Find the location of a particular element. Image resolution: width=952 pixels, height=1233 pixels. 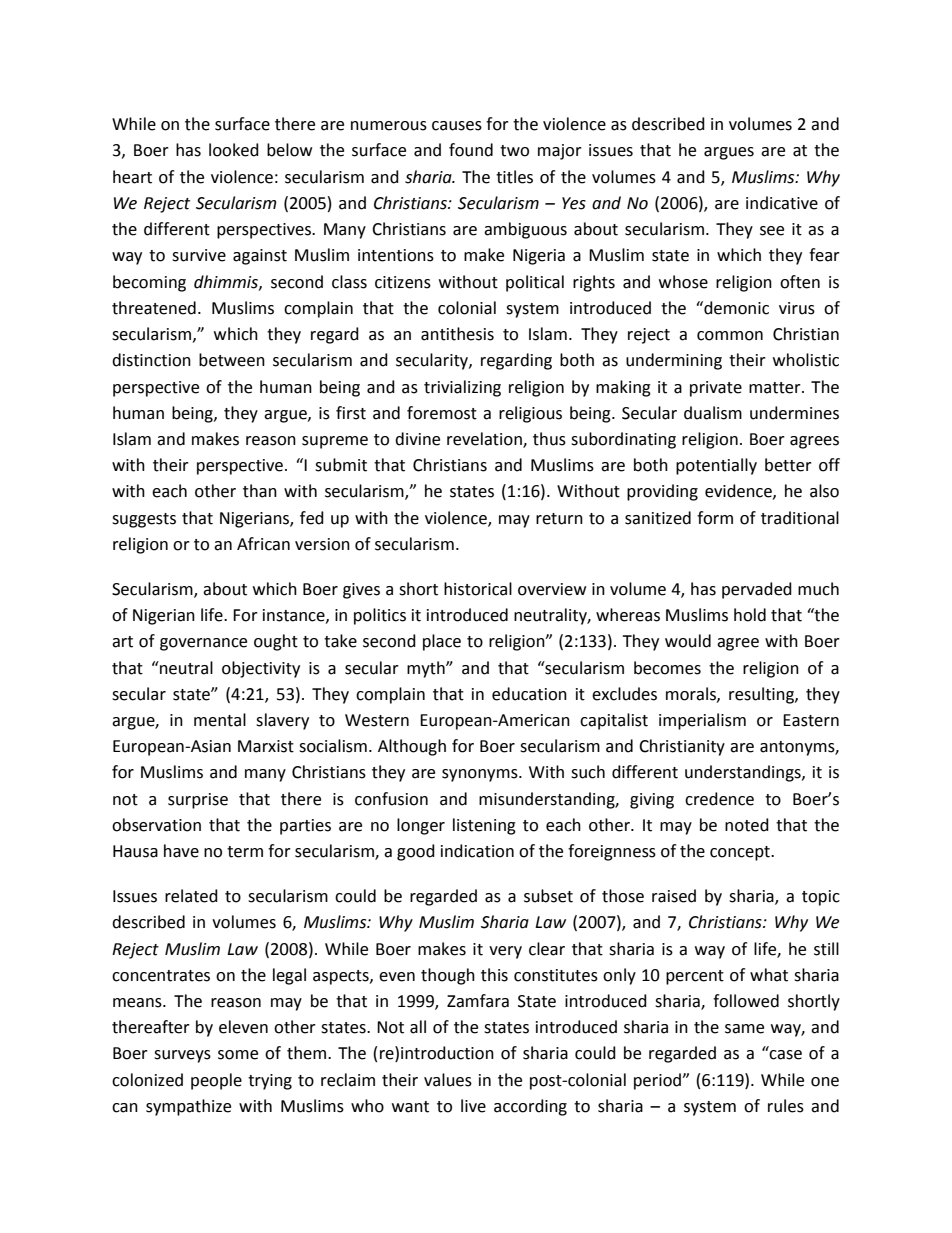

people is located at coordinates (216, 1081).
